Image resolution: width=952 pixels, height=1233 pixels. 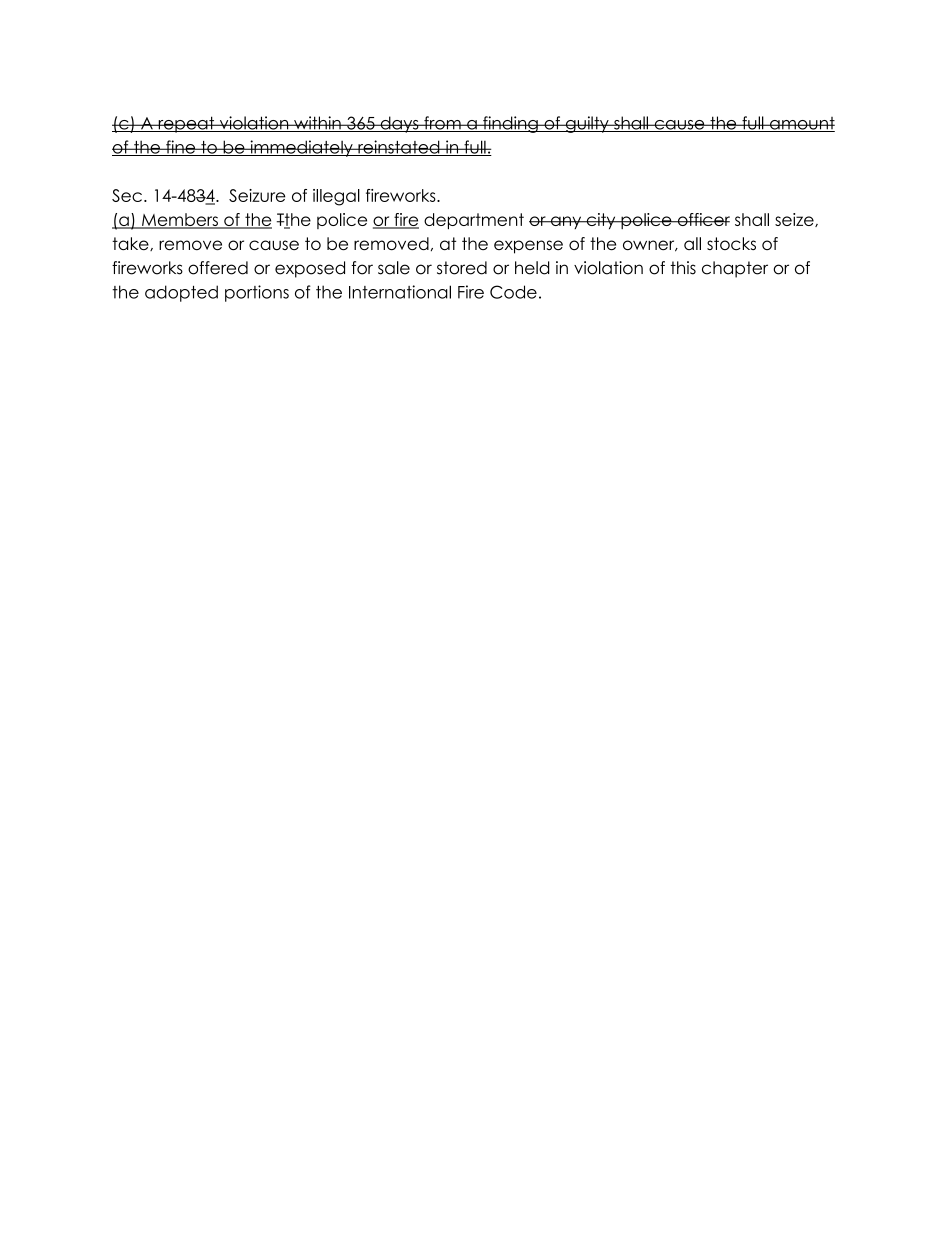 I want to click on repeat, so click(x=186, y=124).
